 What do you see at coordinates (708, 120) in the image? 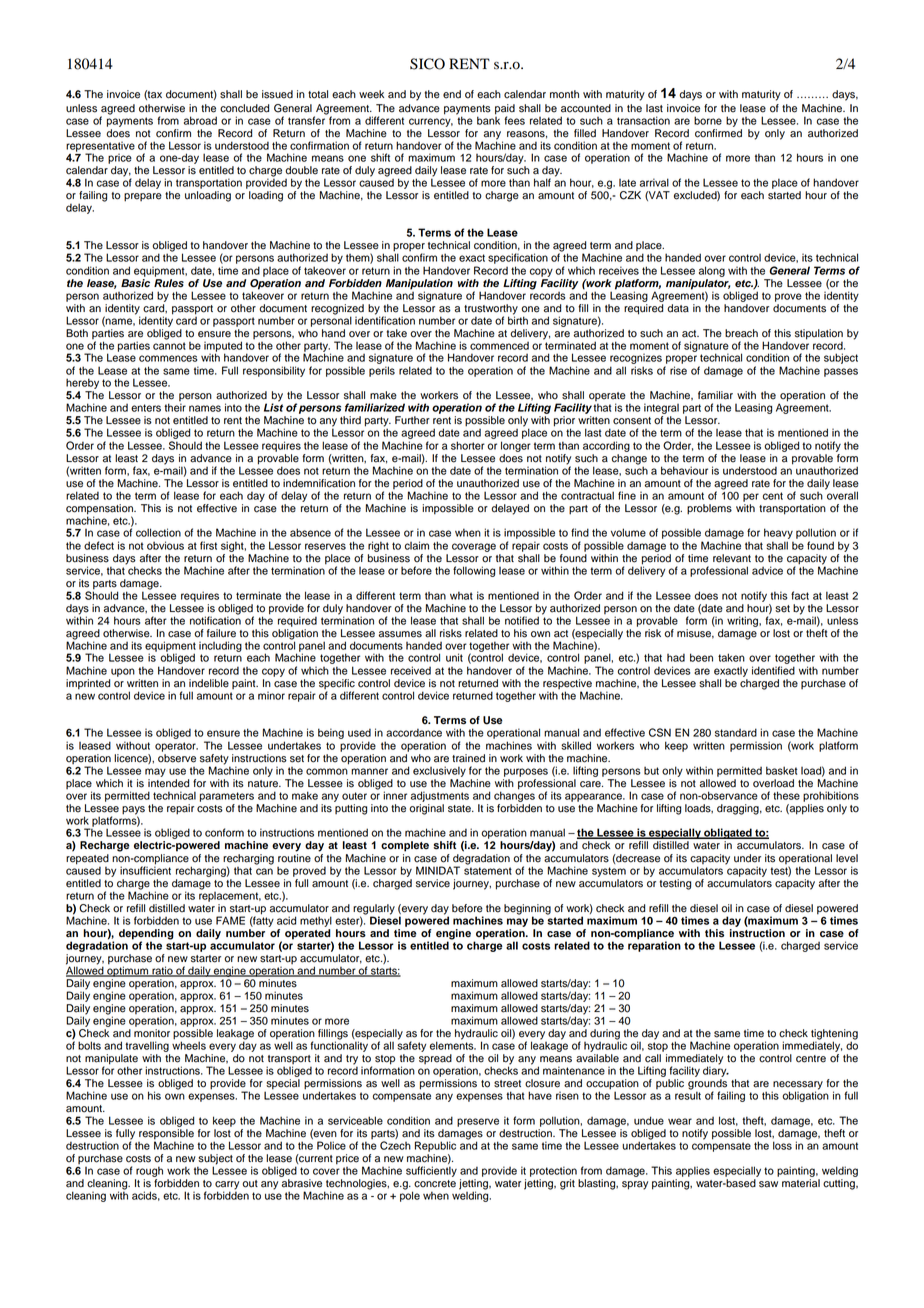
I see `borne` at bounding box center [708, 120].
